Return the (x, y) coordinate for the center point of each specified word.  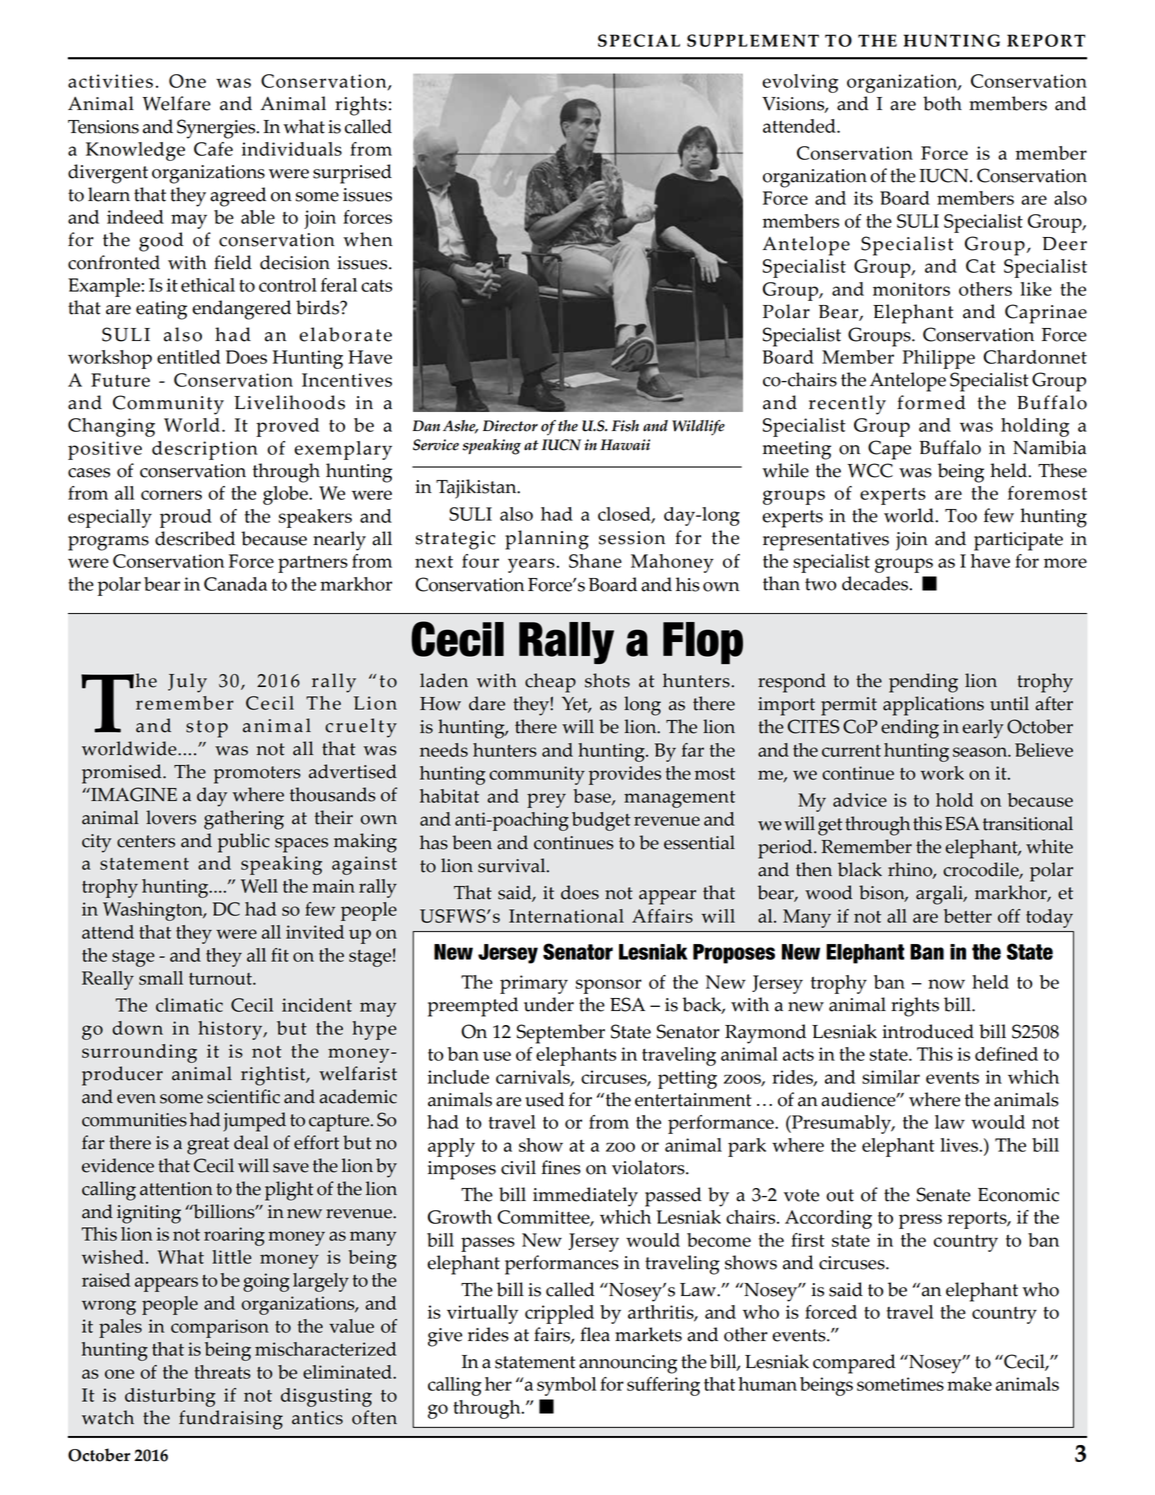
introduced (928, 1031)
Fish (625, 426)
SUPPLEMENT (753, 40)
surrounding (139, 1053)
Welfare (177, 103)
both (942, 103)
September (561, 1034)
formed (931, 402)
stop (207, 729)
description (205, 450)
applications (933, 706)
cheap (550, 683)
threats (223, 1372)
